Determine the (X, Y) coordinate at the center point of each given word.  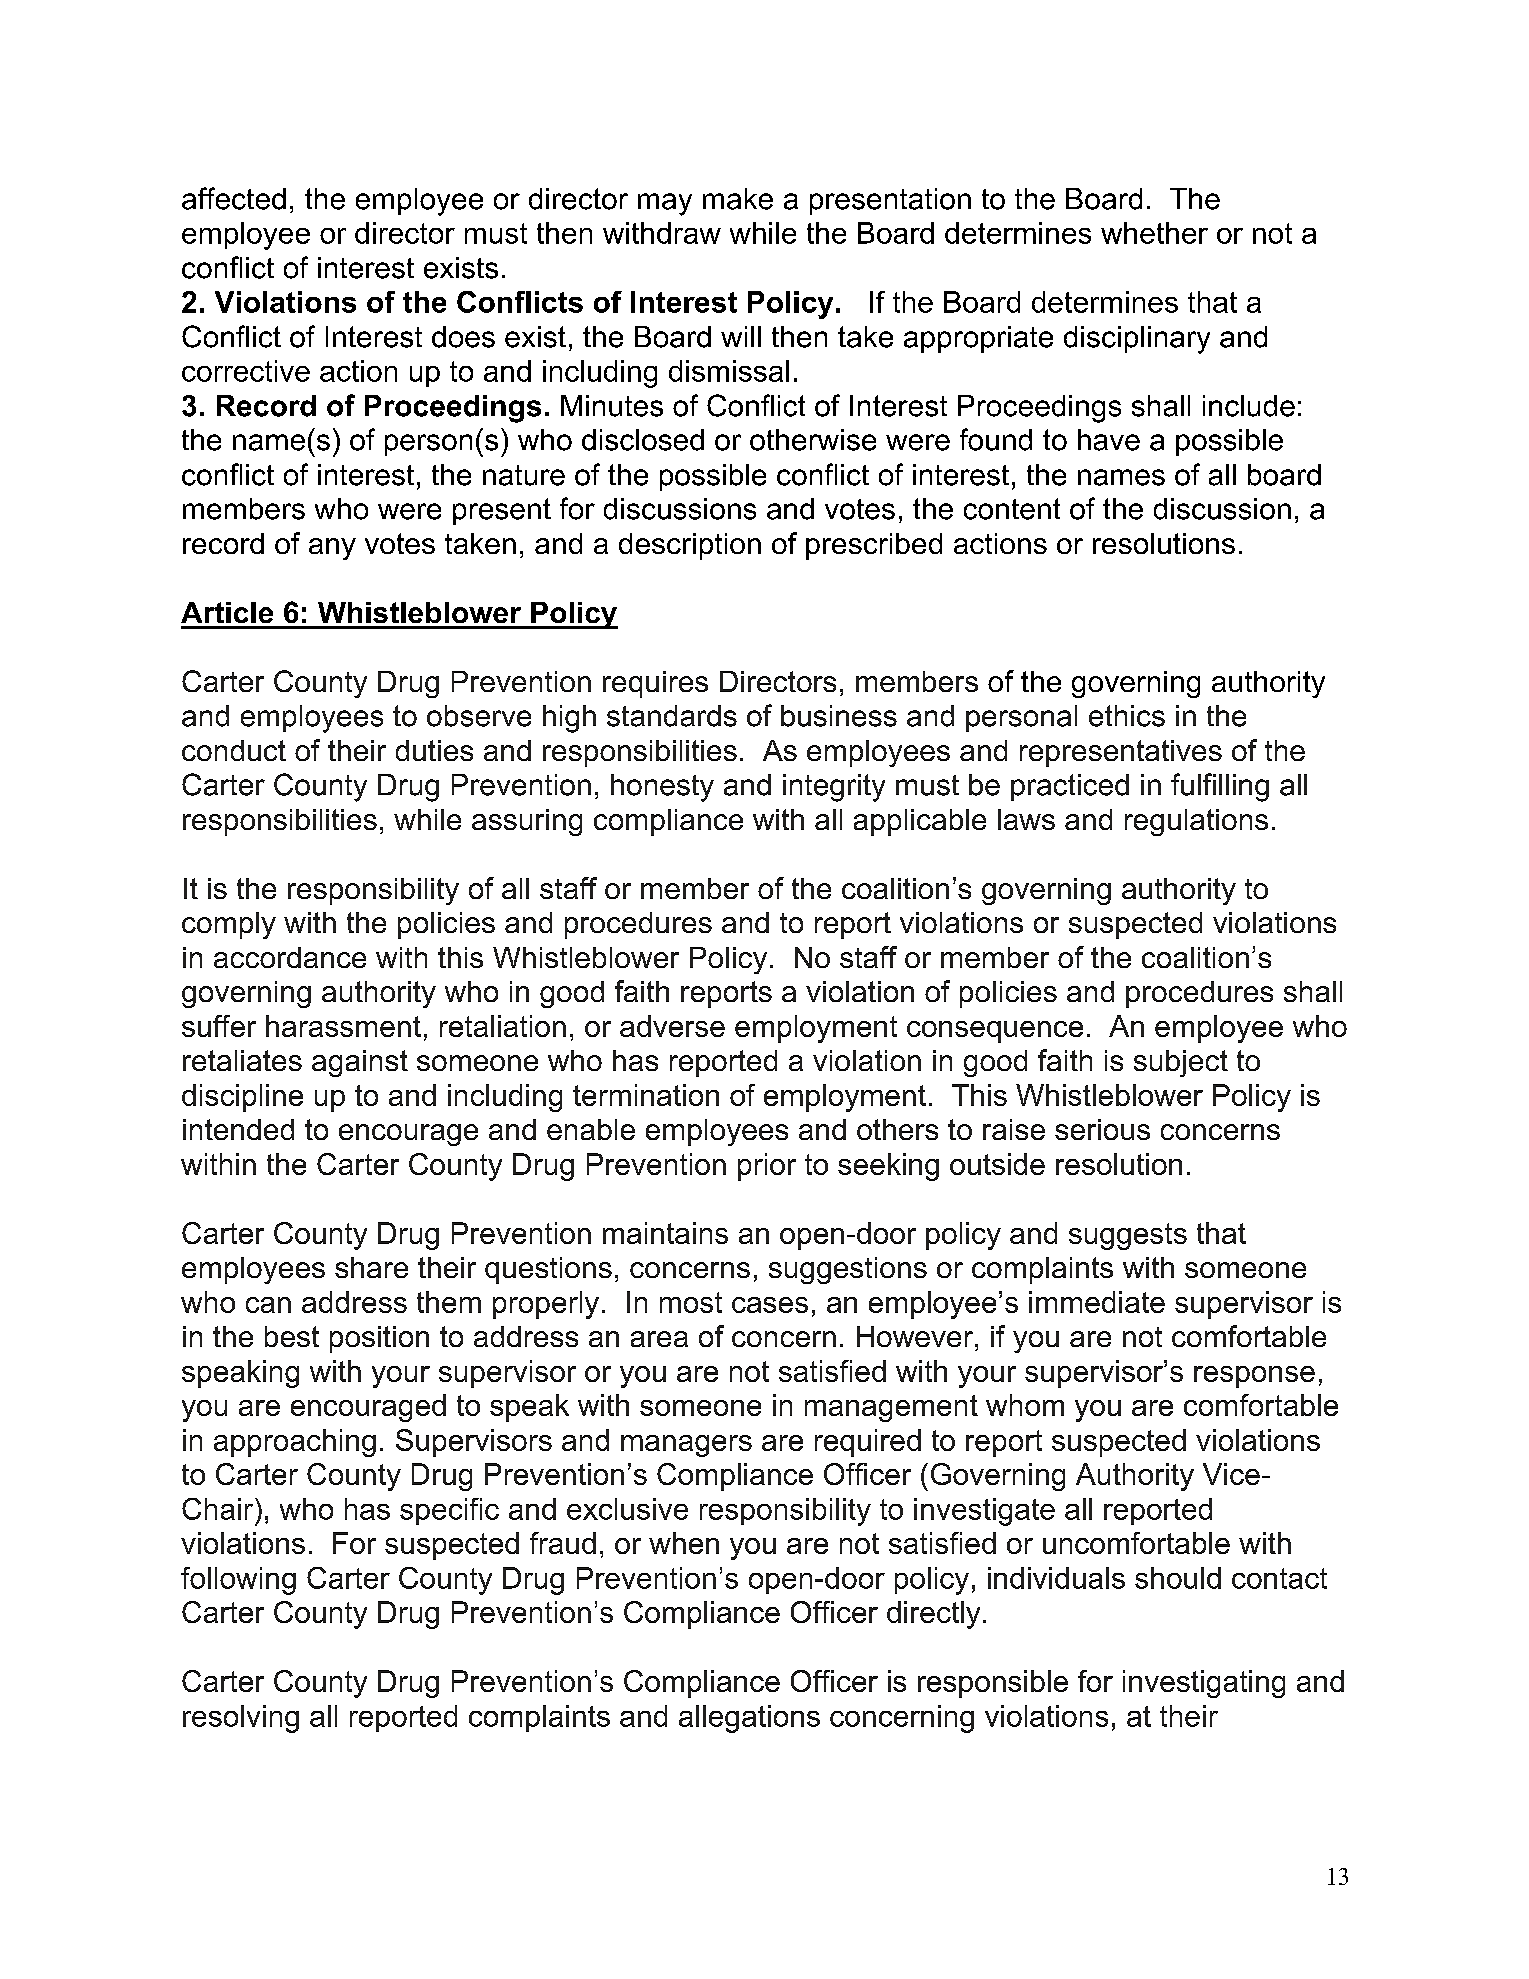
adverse (672, 1026)
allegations (749, 1719)
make (738, 199)
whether (1154, 233)
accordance (290, 957)
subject (1181, 1063)
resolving (241, 1719)
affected (234, 198)
